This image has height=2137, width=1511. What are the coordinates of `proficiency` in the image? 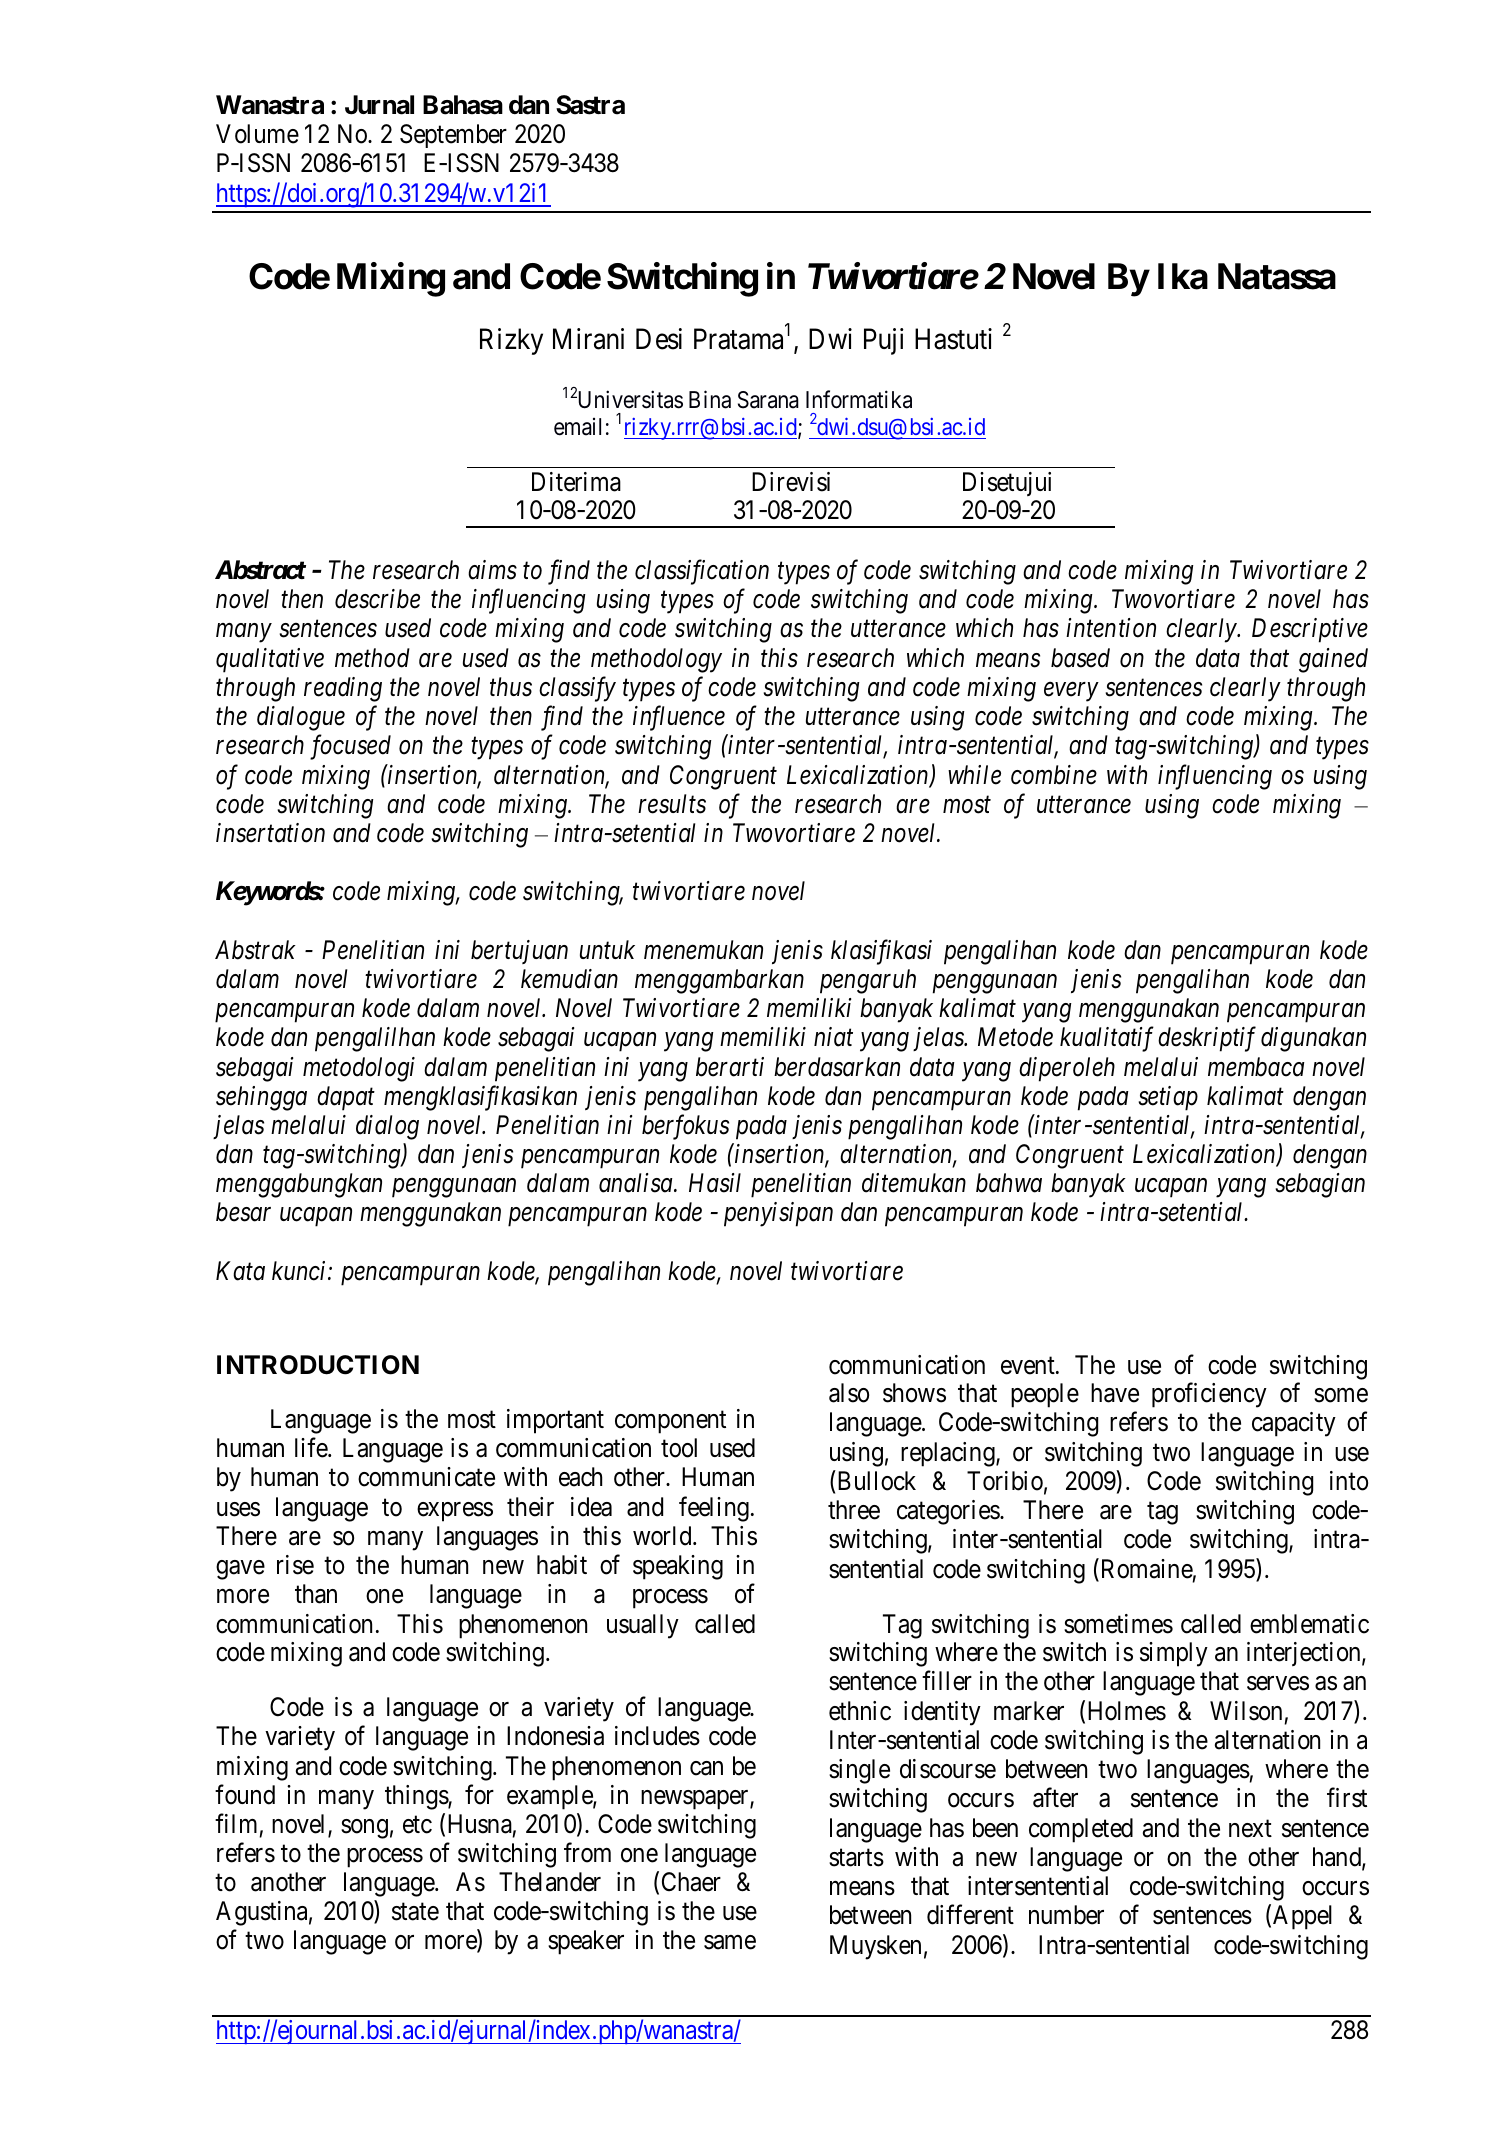 It's located at (1209, 1395).
